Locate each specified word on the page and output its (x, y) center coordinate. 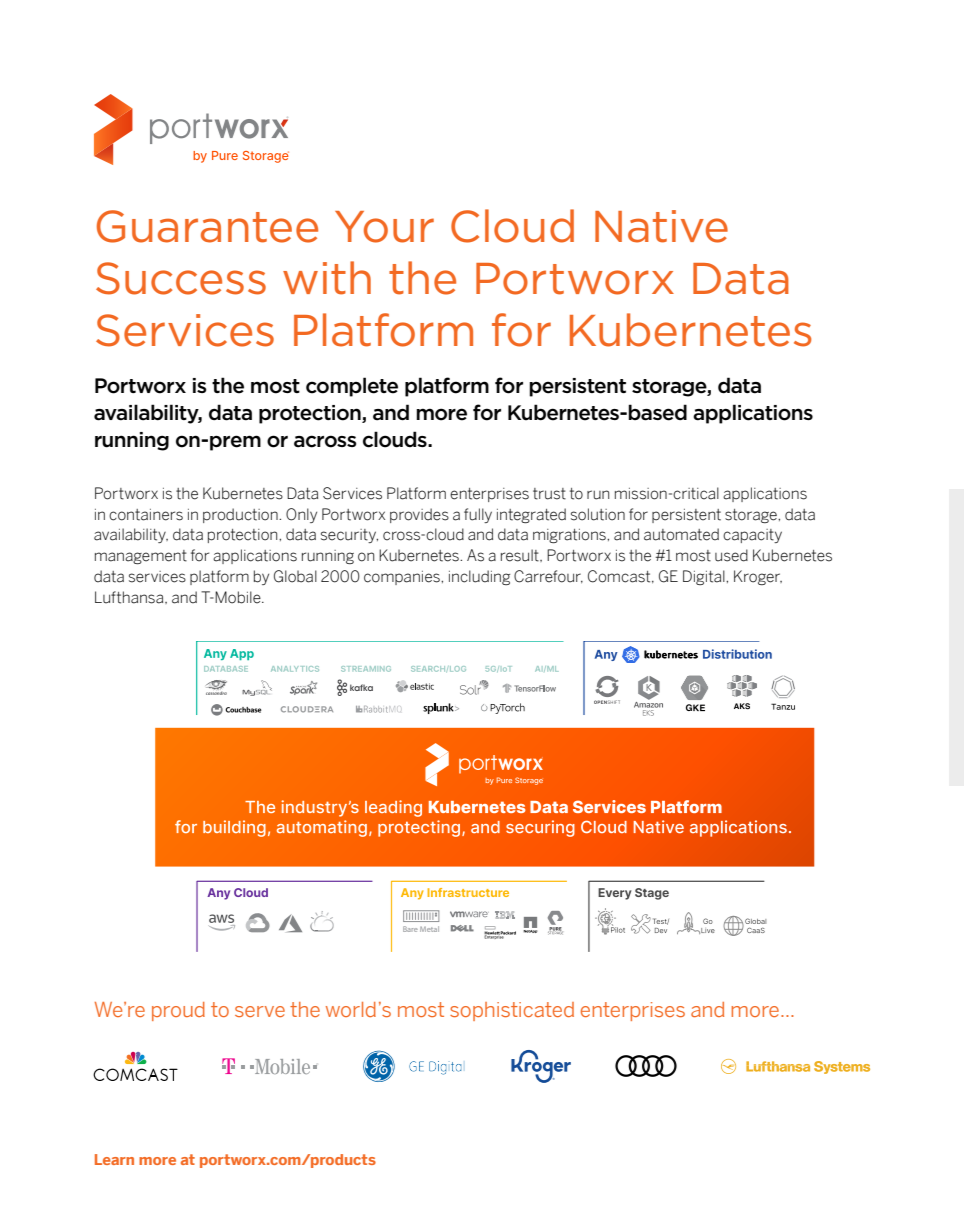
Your (384, 227)
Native (661, 226)
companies (403, 578)
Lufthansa (130, 597)
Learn (114, 1159)
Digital (705, 577)
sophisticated (512, 1011)
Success (181, 278)
